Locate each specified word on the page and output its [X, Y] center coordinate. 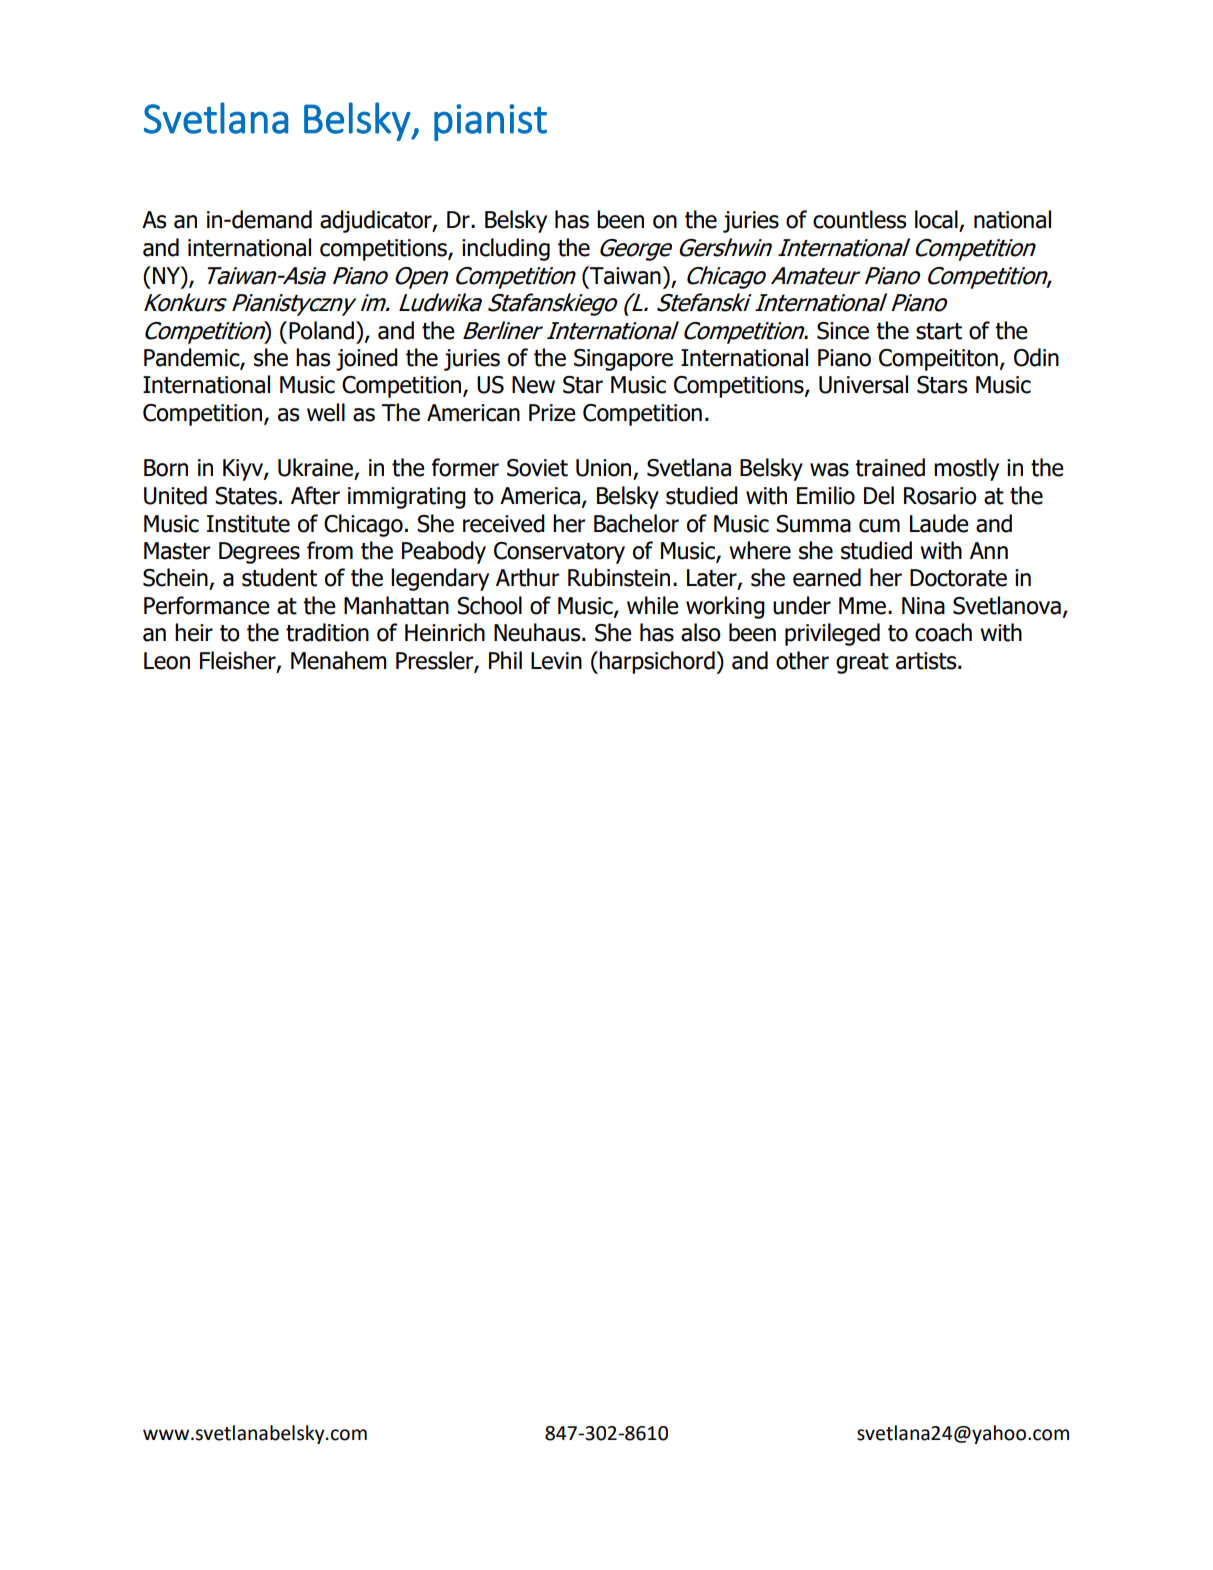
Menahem [339, 660]
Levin [556, 661]
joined [367, 359]
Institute [248, 524]
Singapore [623, 360]
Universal [863, 384]
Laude [939, 523]
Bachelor [636, 523]
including [506, 249]
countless [859, 219]
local [937, 220]
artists [927, 661]
